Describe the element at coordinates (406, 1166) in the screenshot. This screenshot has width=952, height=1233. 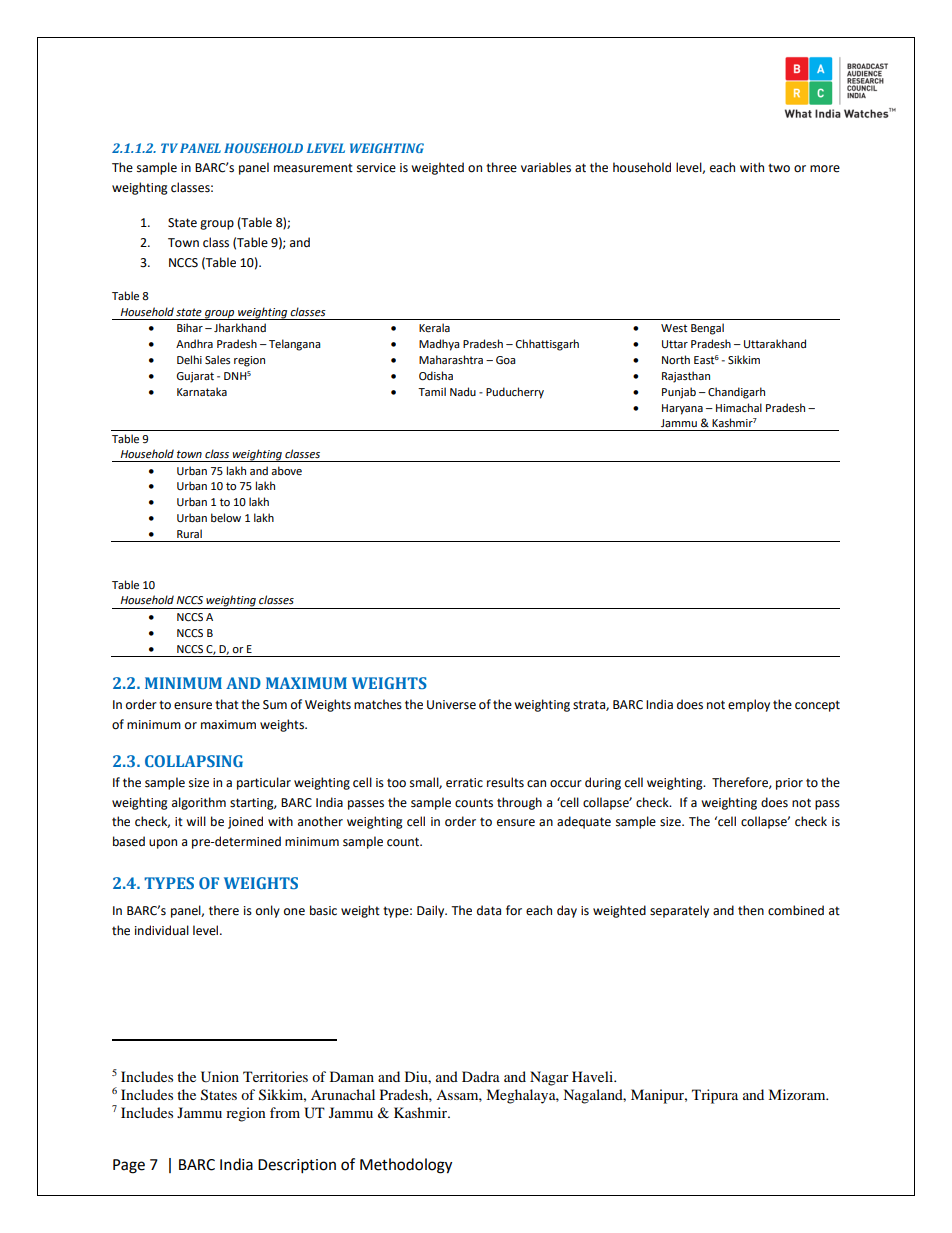
I see `Methodology` at that location.
